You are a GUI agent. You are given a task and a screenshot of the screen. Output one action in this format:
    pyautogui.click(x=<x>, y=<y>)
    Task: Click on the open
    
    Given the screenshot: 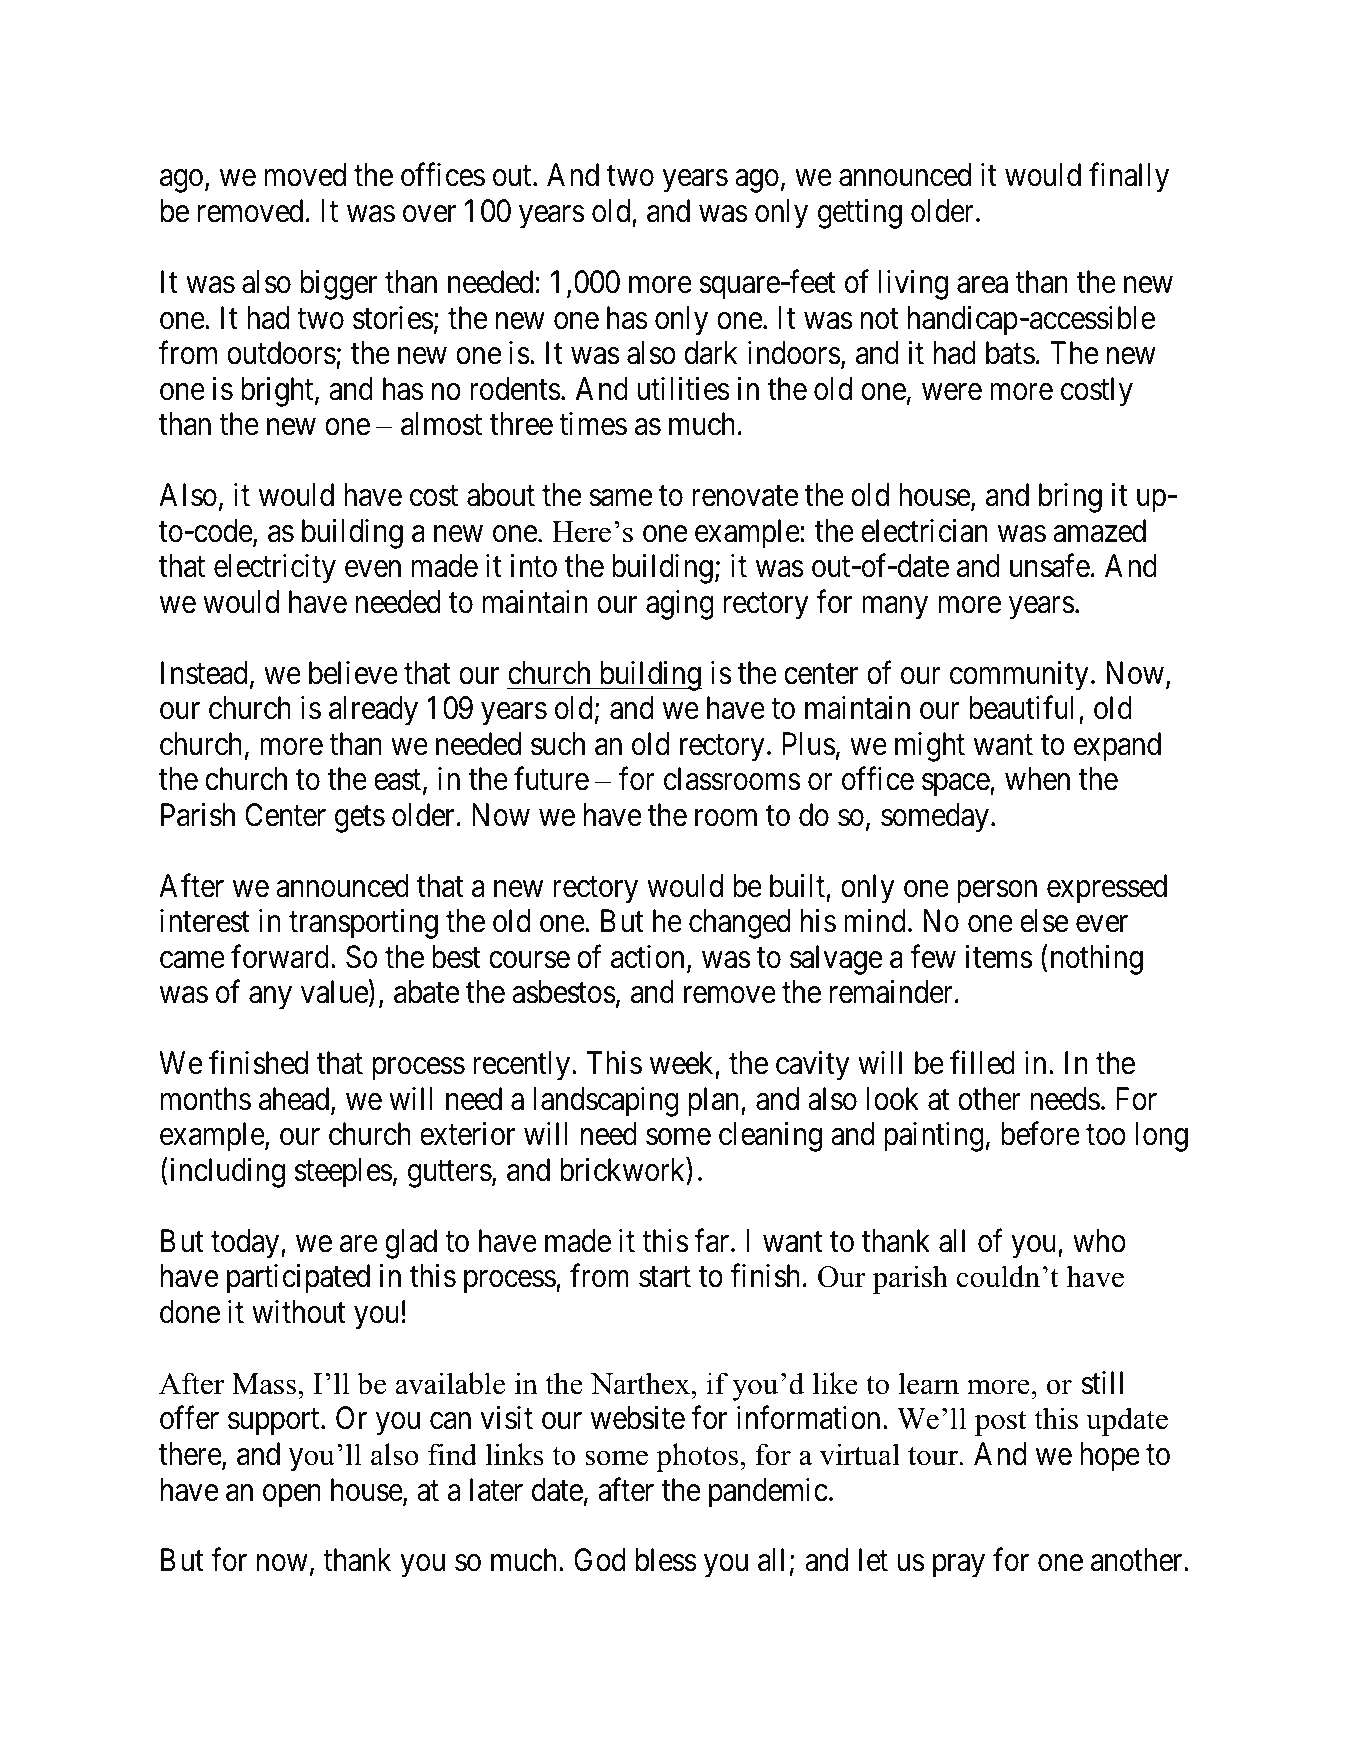 What is the action you would take?
    pyautogui.click(x=292, y=1496)
